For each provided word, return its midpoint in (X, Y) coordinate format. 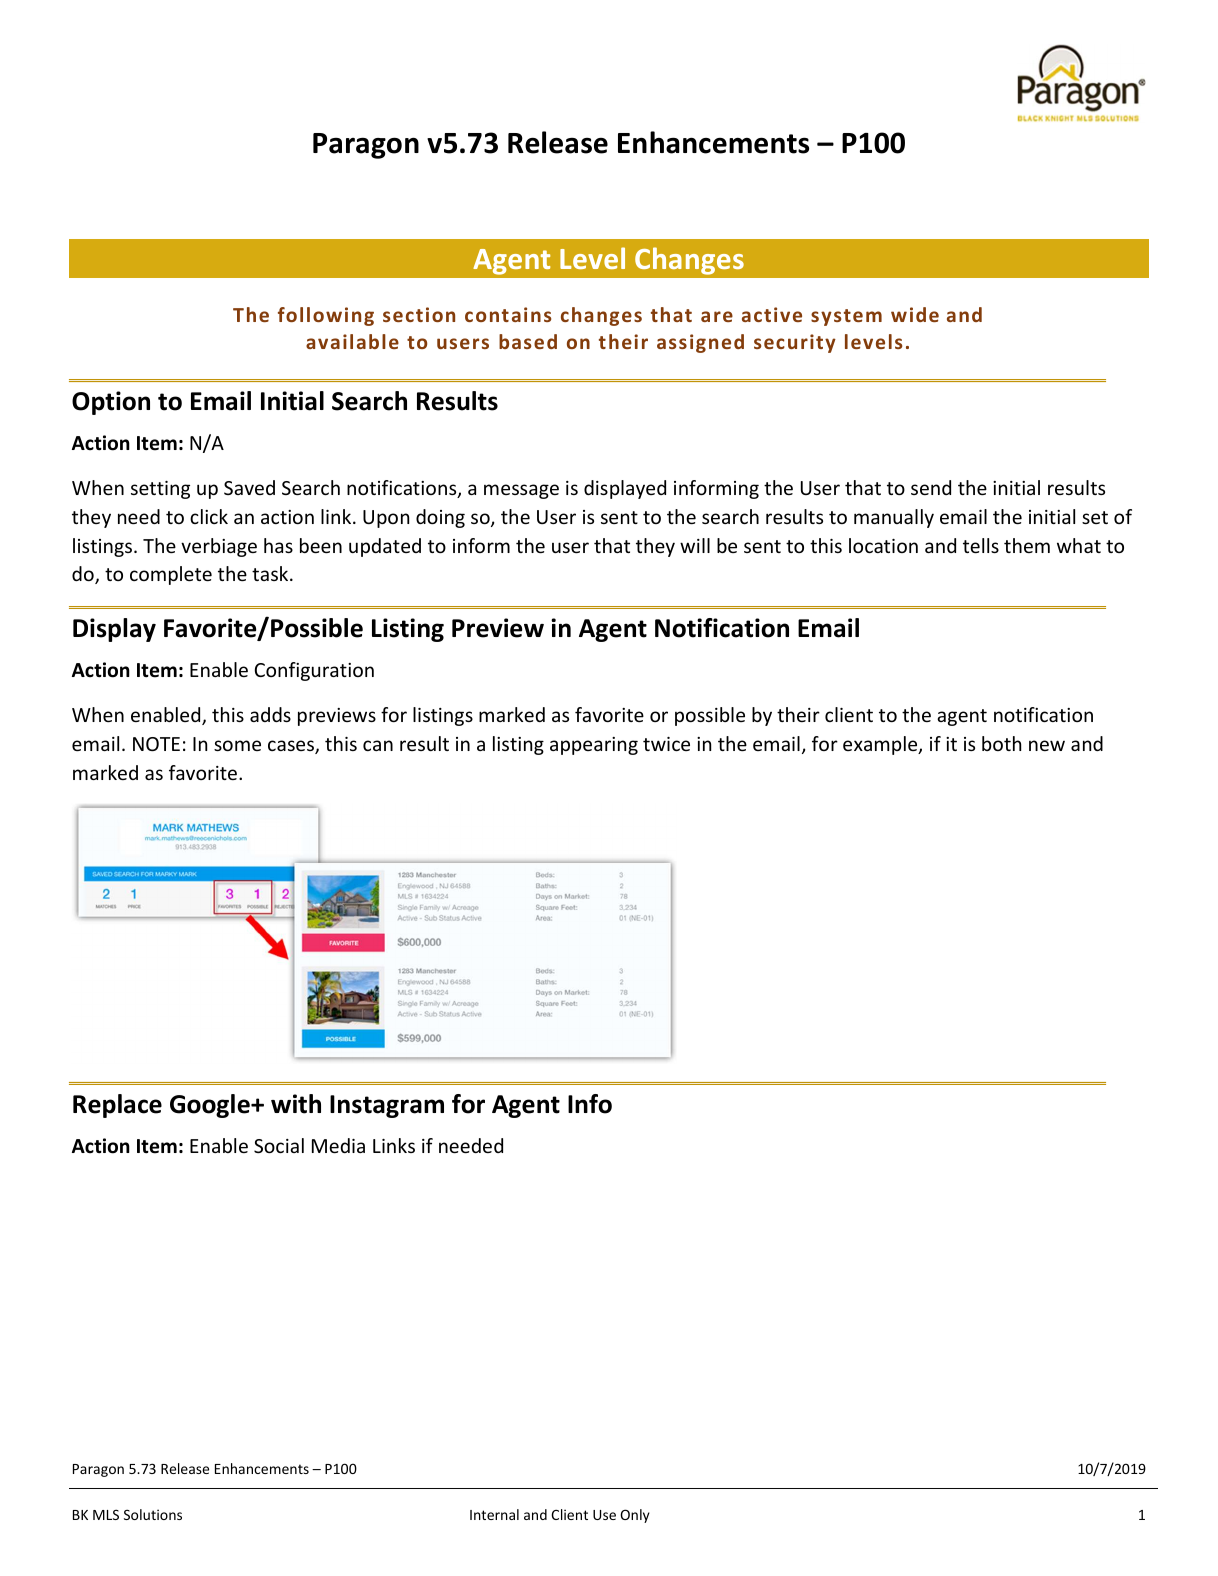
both (1001, 743)
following (326, 316)
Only (635, 1516)
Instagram (387, 1106)
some (237, 745)
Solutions (153, 1514)
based (528, 341)
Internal (494, 1514)
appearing (594, 746)
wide (915, 314)
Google (211, 1106)
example (881, 745)
